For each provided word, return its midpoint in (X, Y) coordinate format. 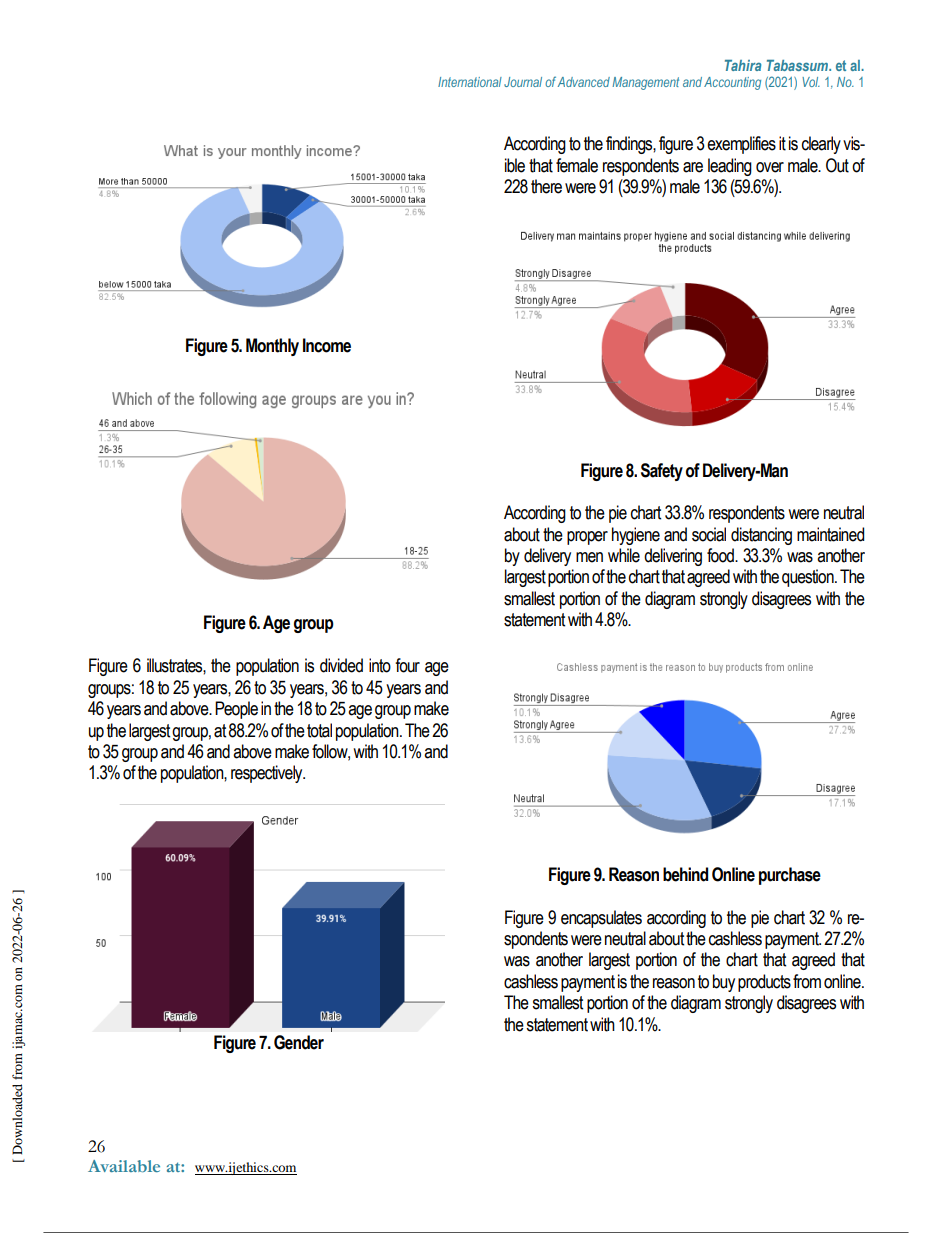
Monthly (272, 347)
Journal (523, 82)
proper (587, 538)
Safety (662, 472)
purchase (790, 876)
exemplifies (741, 145)
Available (124, 1166)
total (319, 730)
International (470, 82)
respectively (268, 774)
